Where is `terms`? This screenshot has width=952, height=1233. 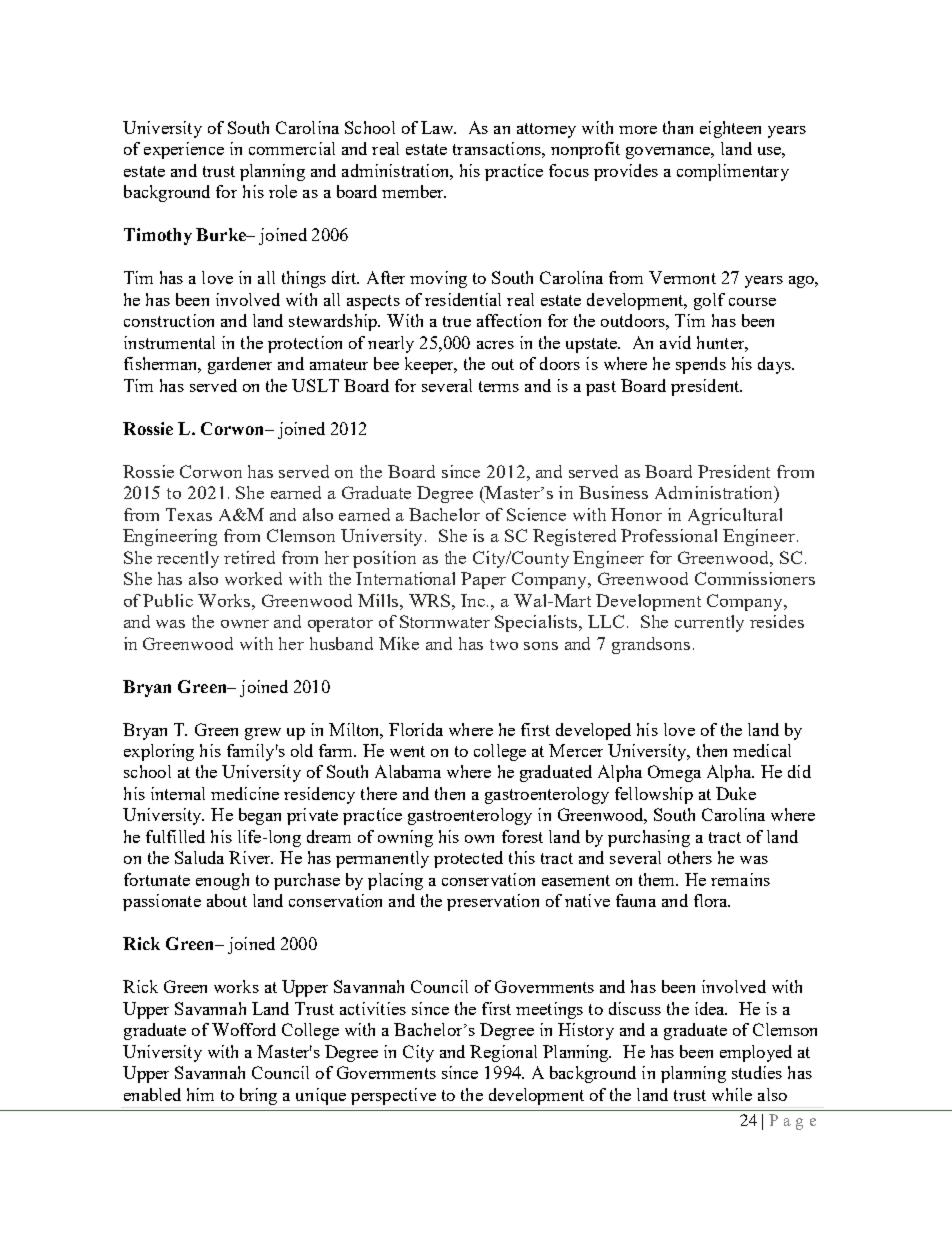
terms is located at coordinates (499, 386).
